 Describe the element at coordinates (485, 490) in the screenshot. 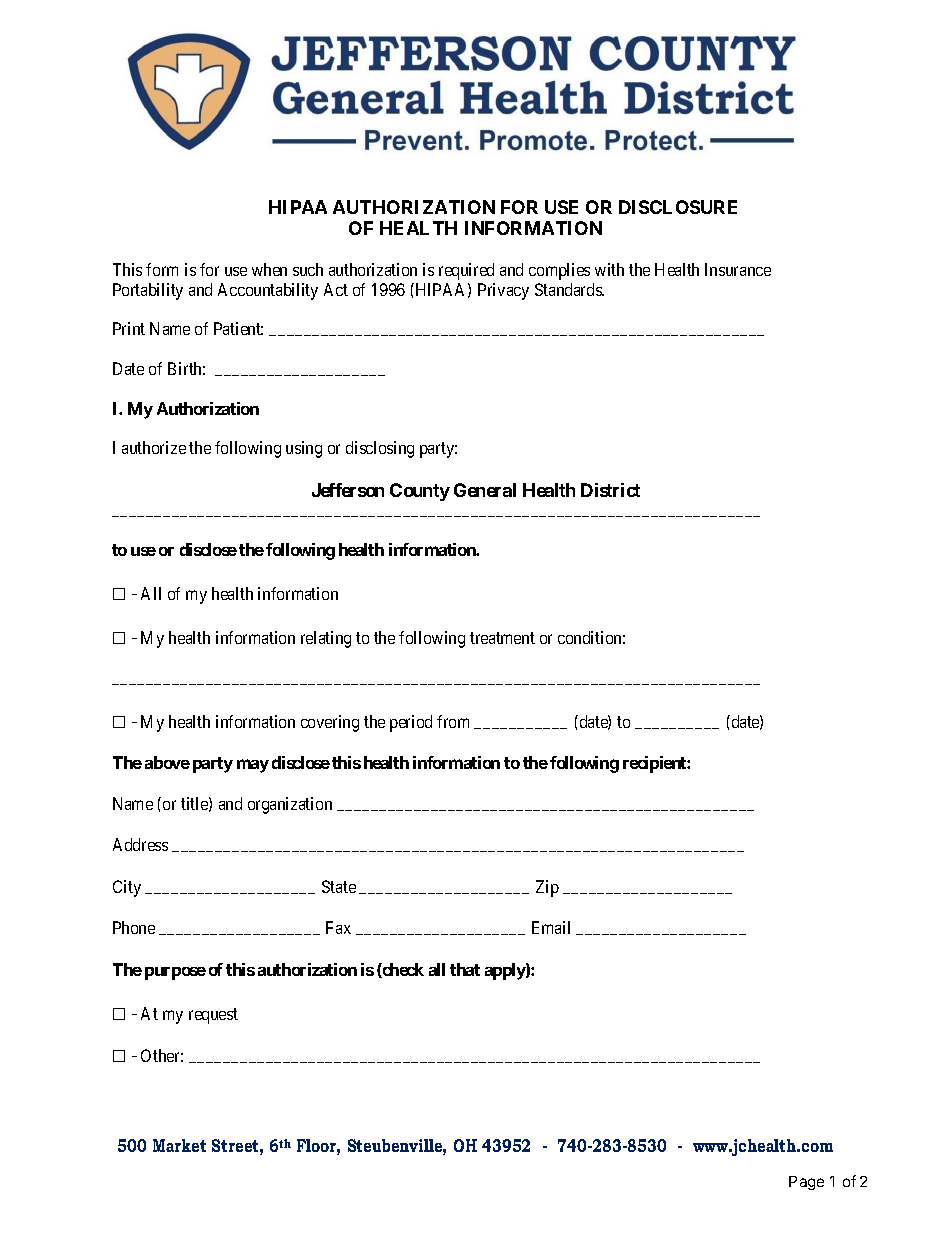

I see `General` at that location.
